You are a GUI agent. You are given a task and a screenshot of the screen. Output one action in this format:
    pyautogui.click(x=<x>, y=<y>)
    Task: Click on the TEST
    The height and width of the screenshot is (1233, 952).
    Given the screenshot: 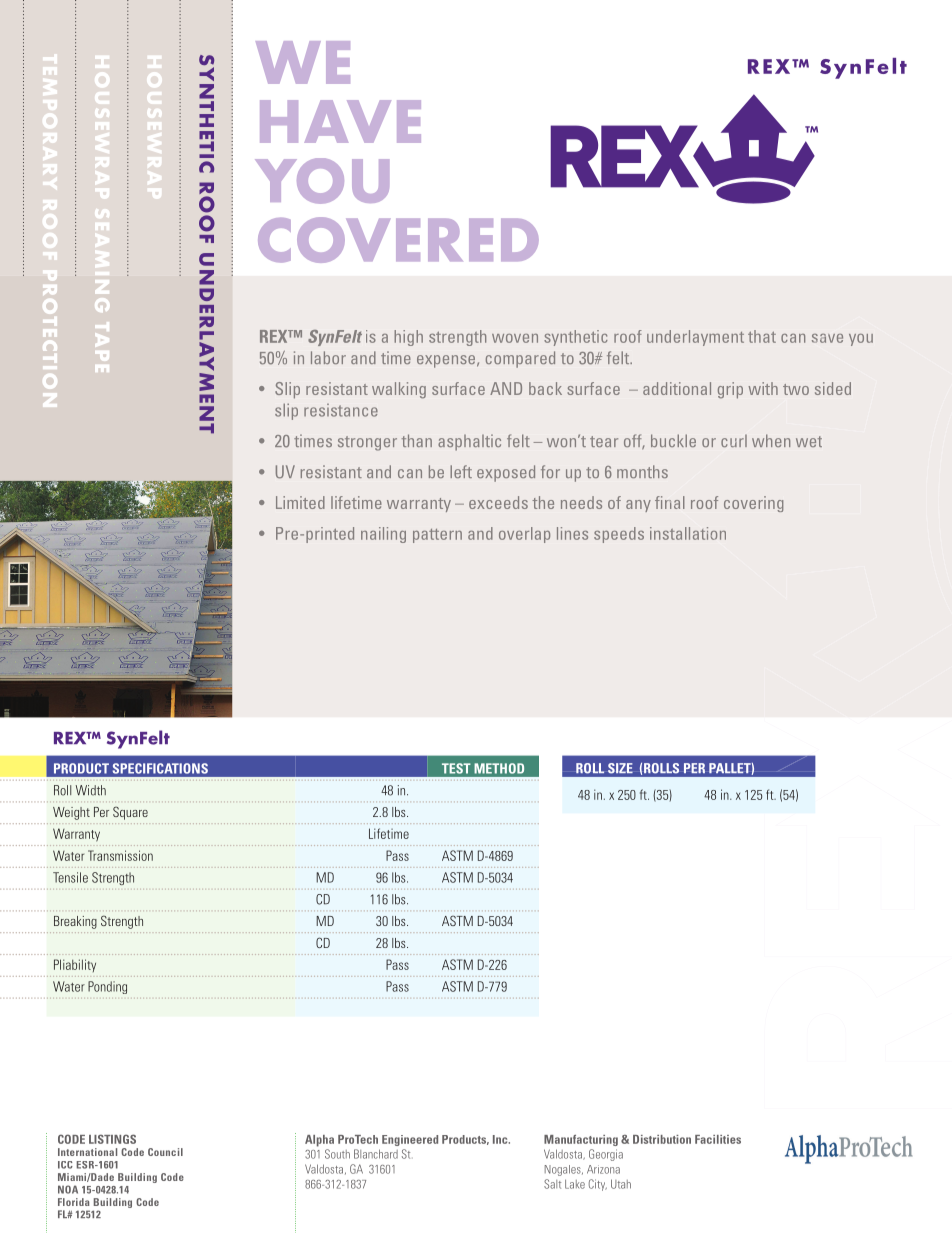 What is the action you would take?
    pyautogui.click(x=456, y=768)
